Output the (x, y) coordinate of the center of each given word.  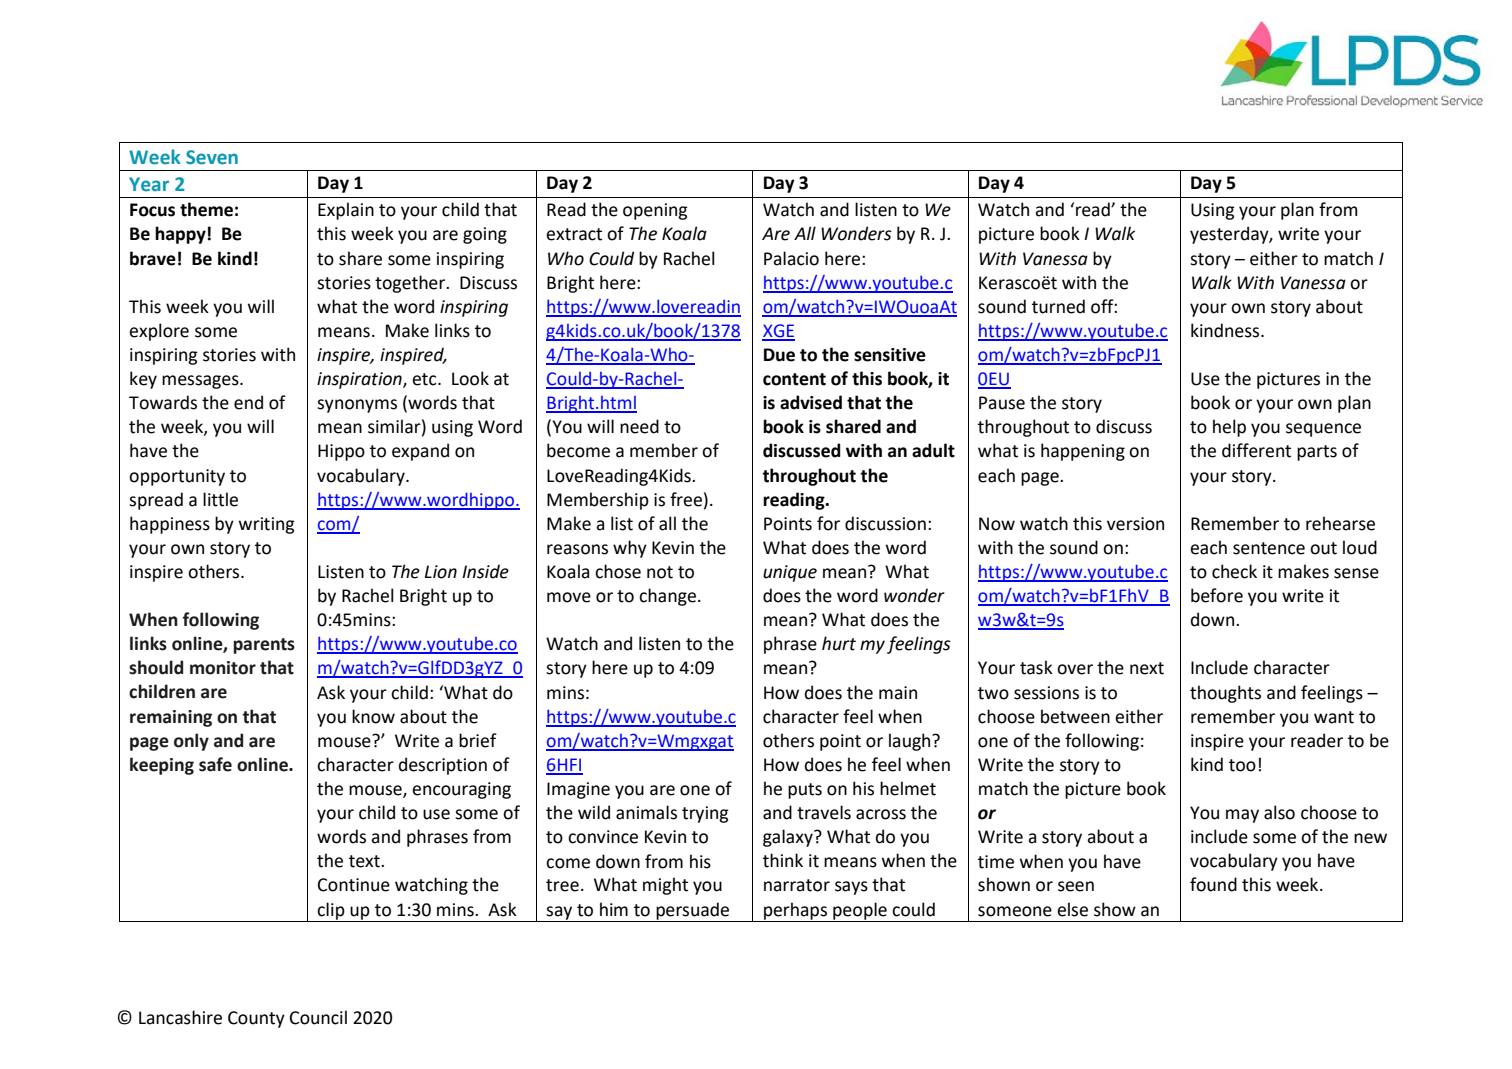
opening (655, 211)
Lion (441, 572)
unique (790, 573)
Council (318, 1017)
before (1217, 595)
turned (1058, 306)
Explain (346, 211)
